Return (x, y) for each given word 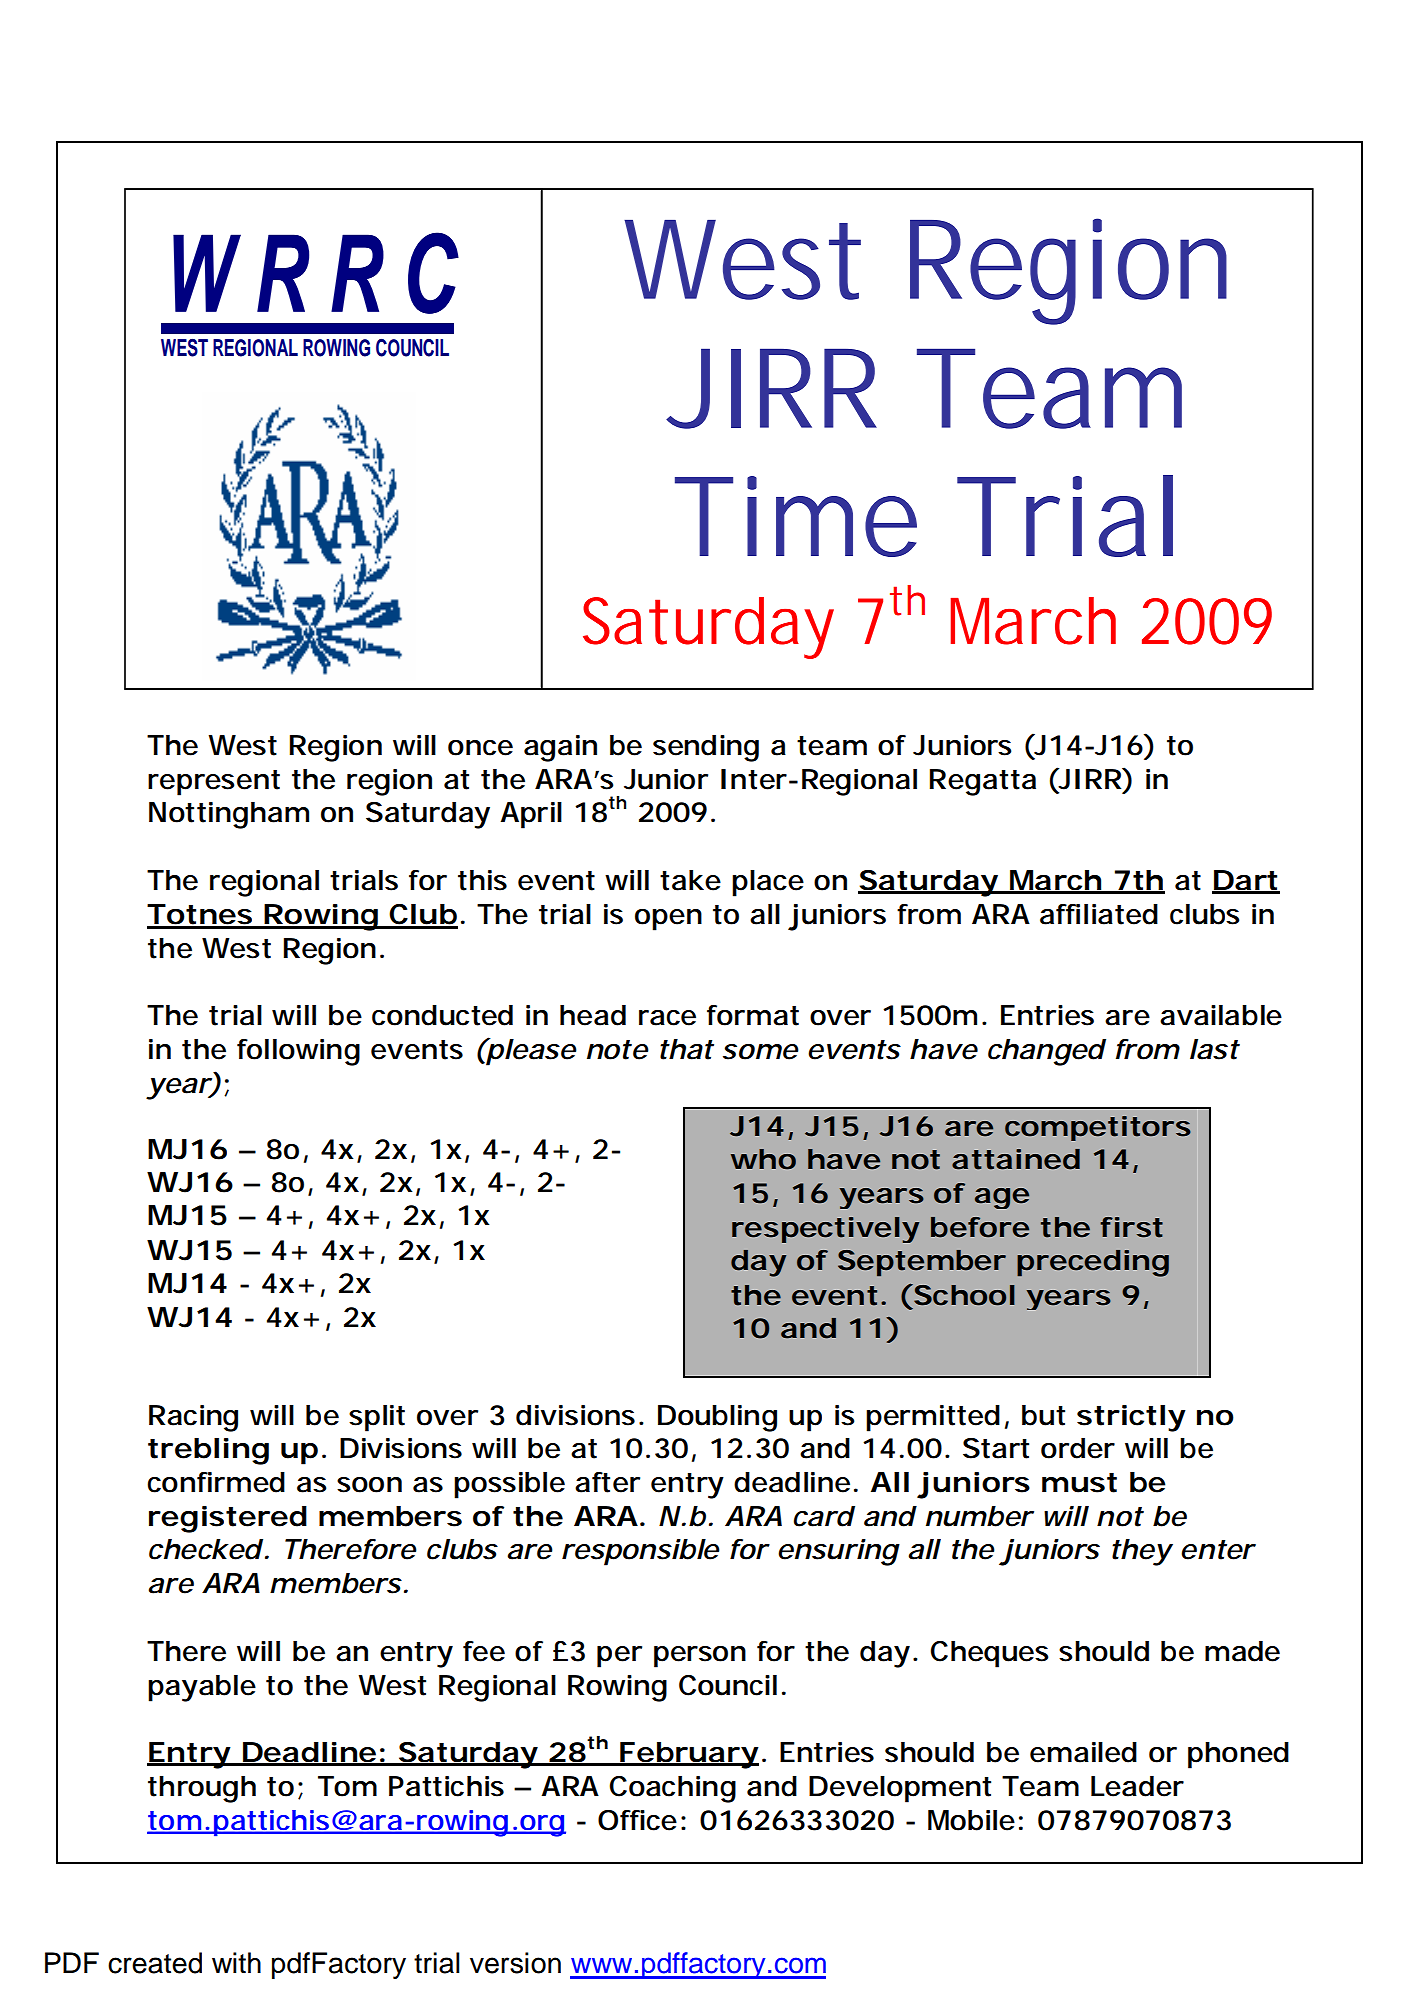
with (236, 1963)
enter (1217, 1550)
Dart (1245, 881)
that (686, 1049)
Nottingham (227, 815)
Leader (1137, 1786)
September (921, 1263)
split (377, 1418)
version (515, 1963)
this (482, 880)
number (978, 1516)
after (607, 1482)
